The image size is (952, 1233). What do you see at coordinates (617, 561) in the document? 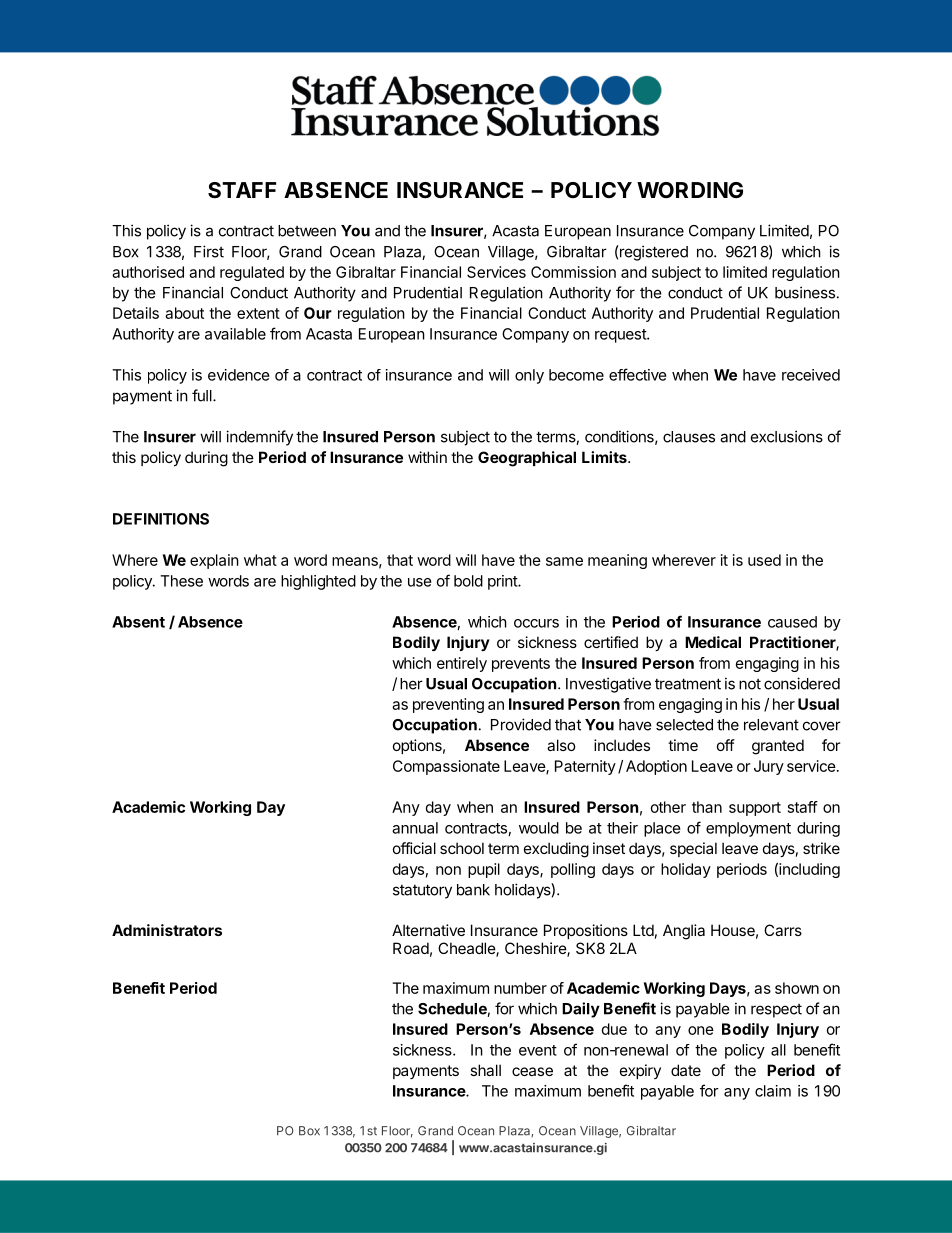
I see `meaning` at bounding box center [617, 561].
